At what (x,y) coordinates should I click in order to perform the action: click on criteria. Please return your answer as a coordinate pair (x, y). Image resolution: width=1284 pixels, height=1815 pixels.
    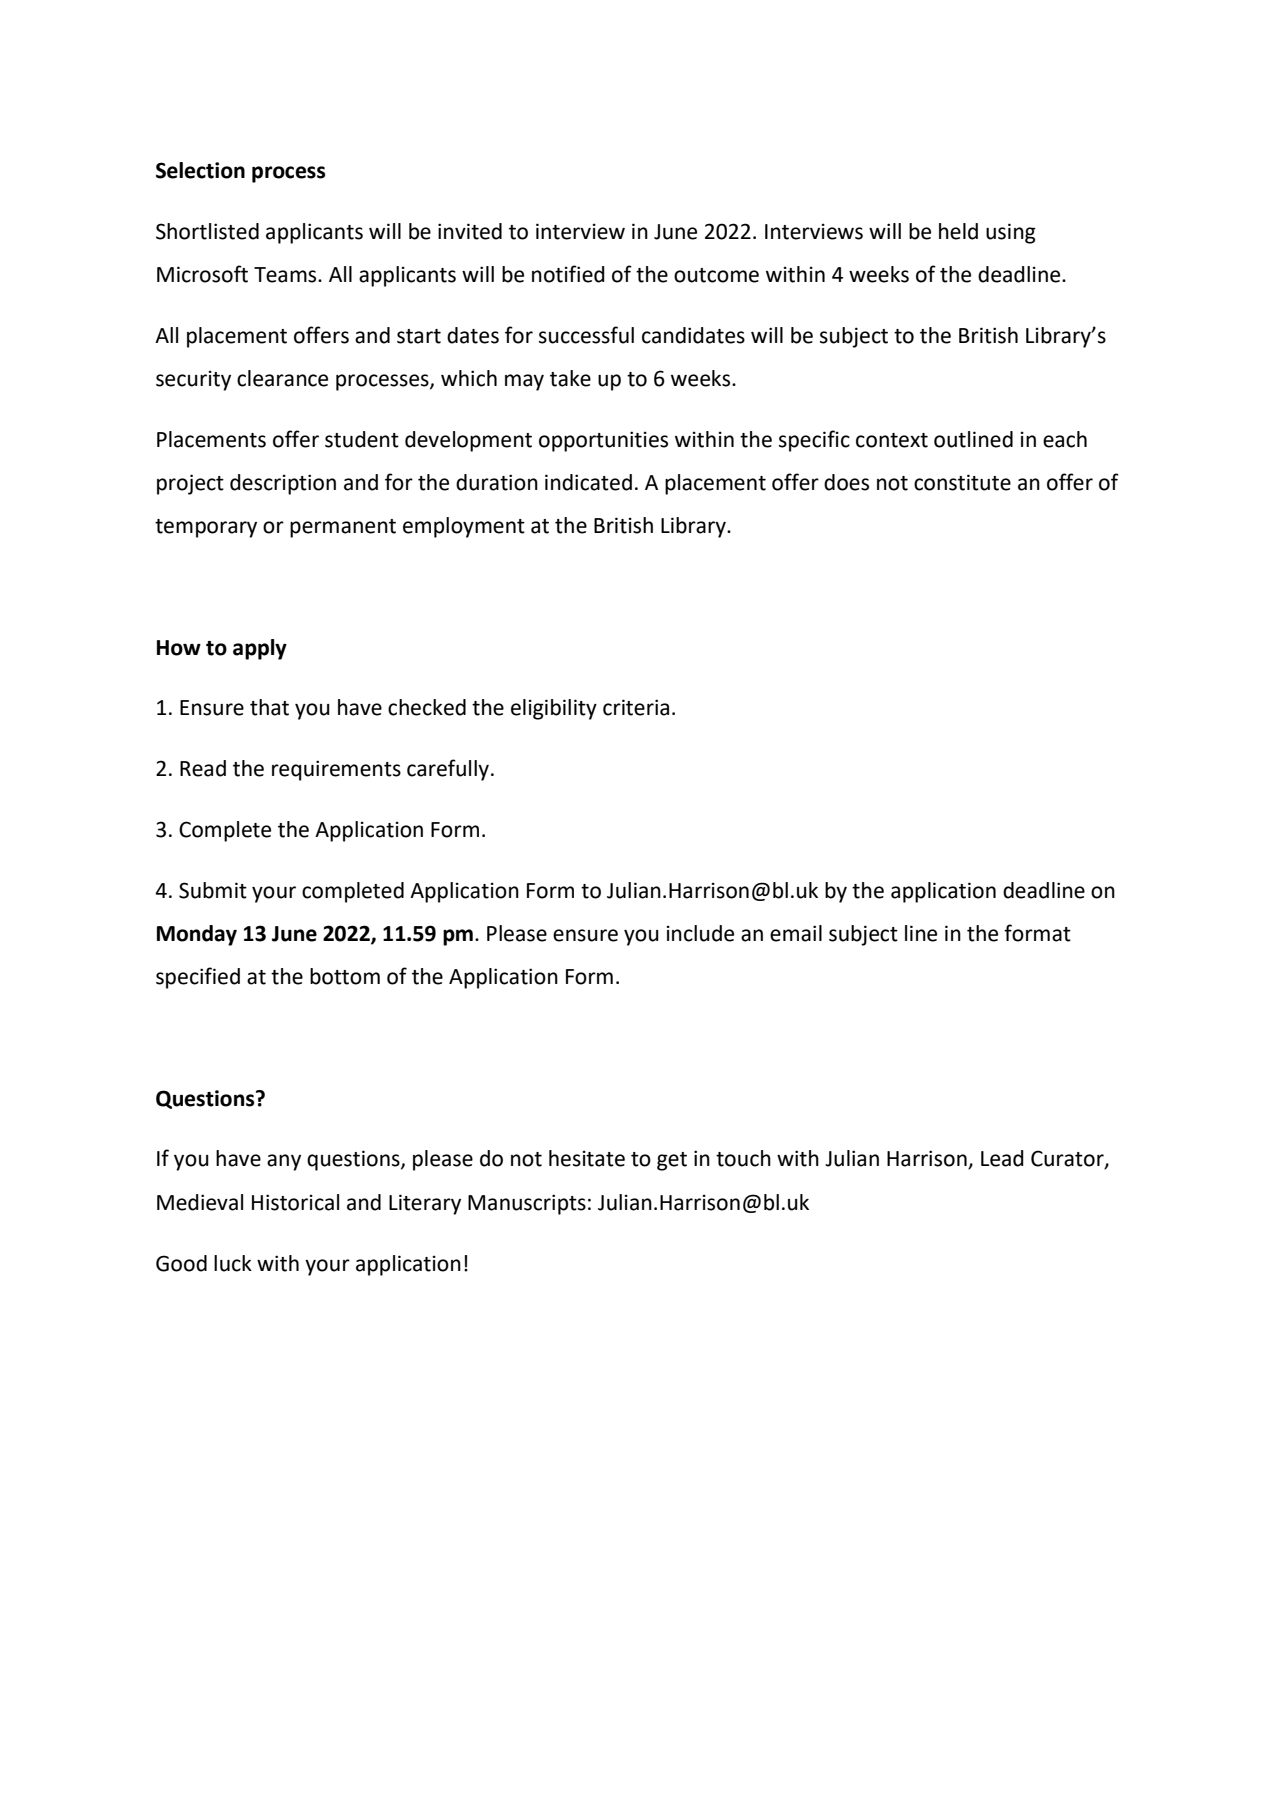
    Looking at the image, I should click on (636, 707).
